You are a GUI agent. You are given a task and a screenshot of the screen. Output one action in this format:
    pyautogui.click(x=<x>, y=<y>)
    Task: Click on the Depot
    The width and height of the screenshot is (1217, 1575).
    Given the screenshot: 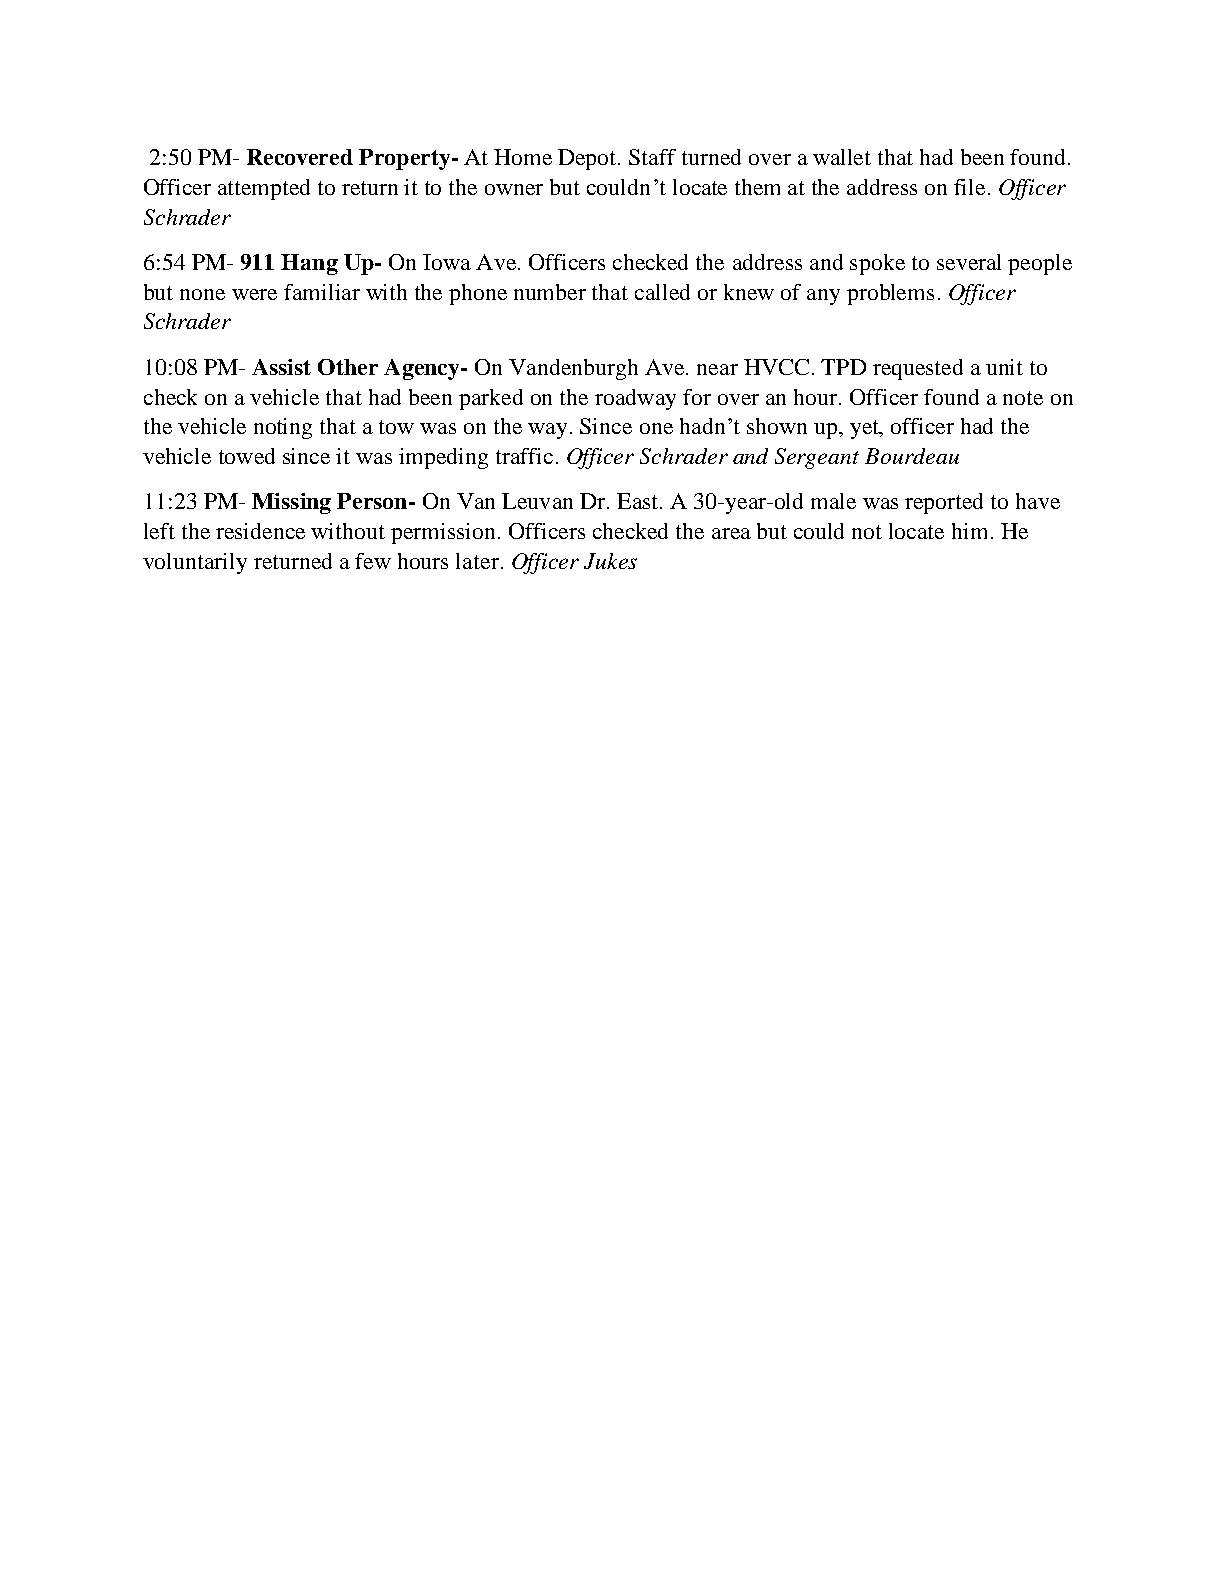 What is the action you would take?
    pyautogui.click(x=588, y=159)
